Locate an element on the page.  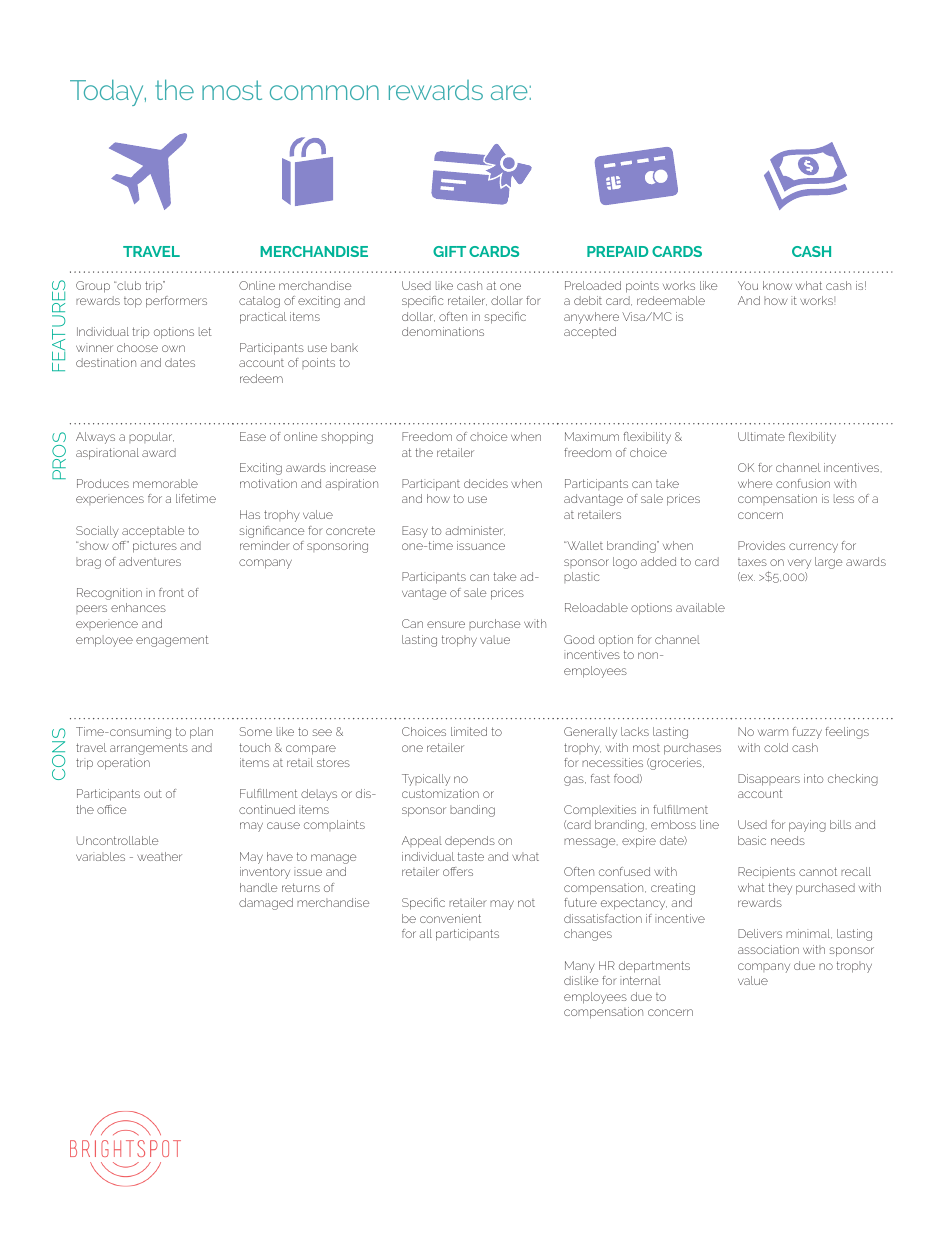
acceptable is located at coordinates (153, 532).
